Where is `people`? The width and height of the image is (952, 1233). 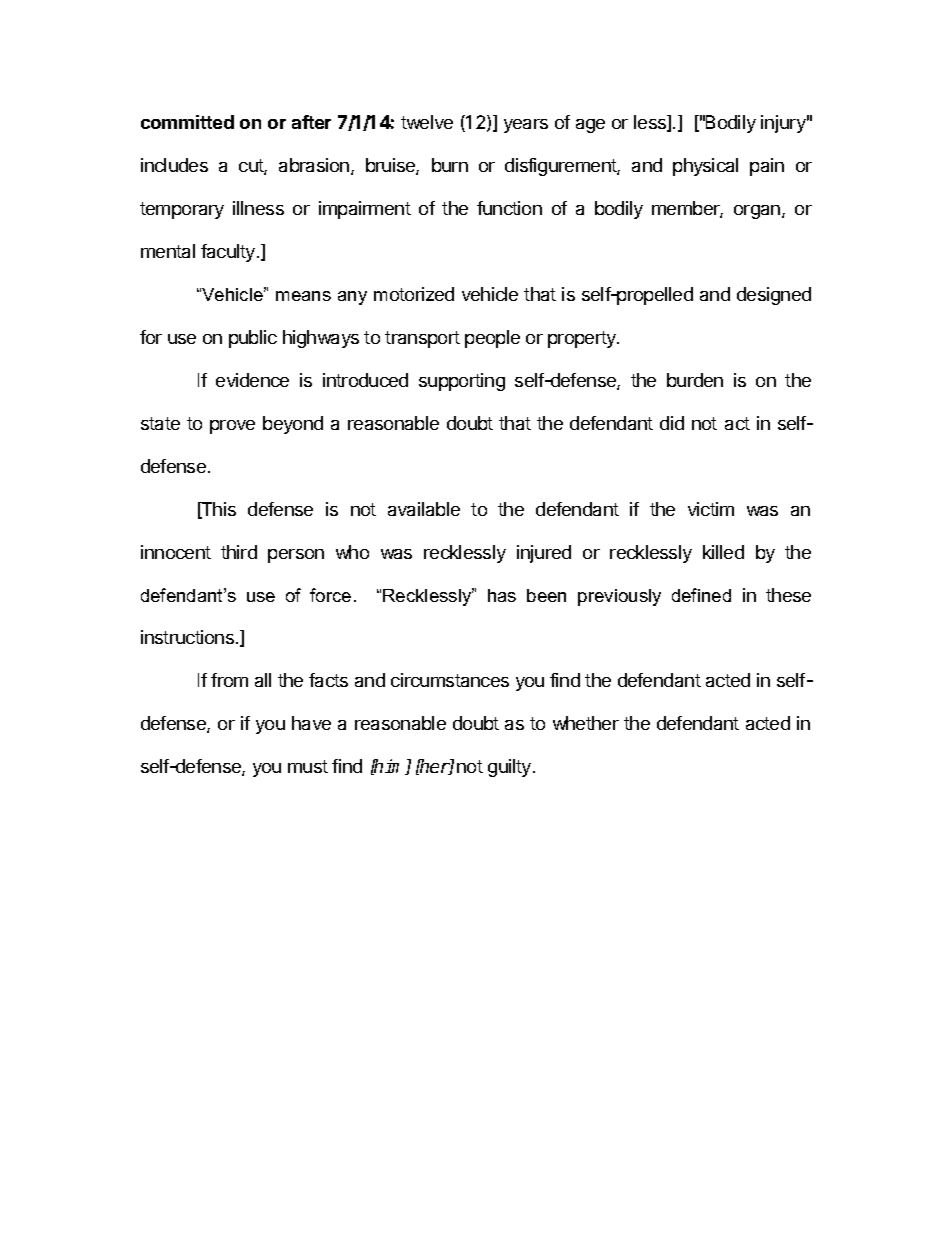
people is located at coordinates (492, 339).
